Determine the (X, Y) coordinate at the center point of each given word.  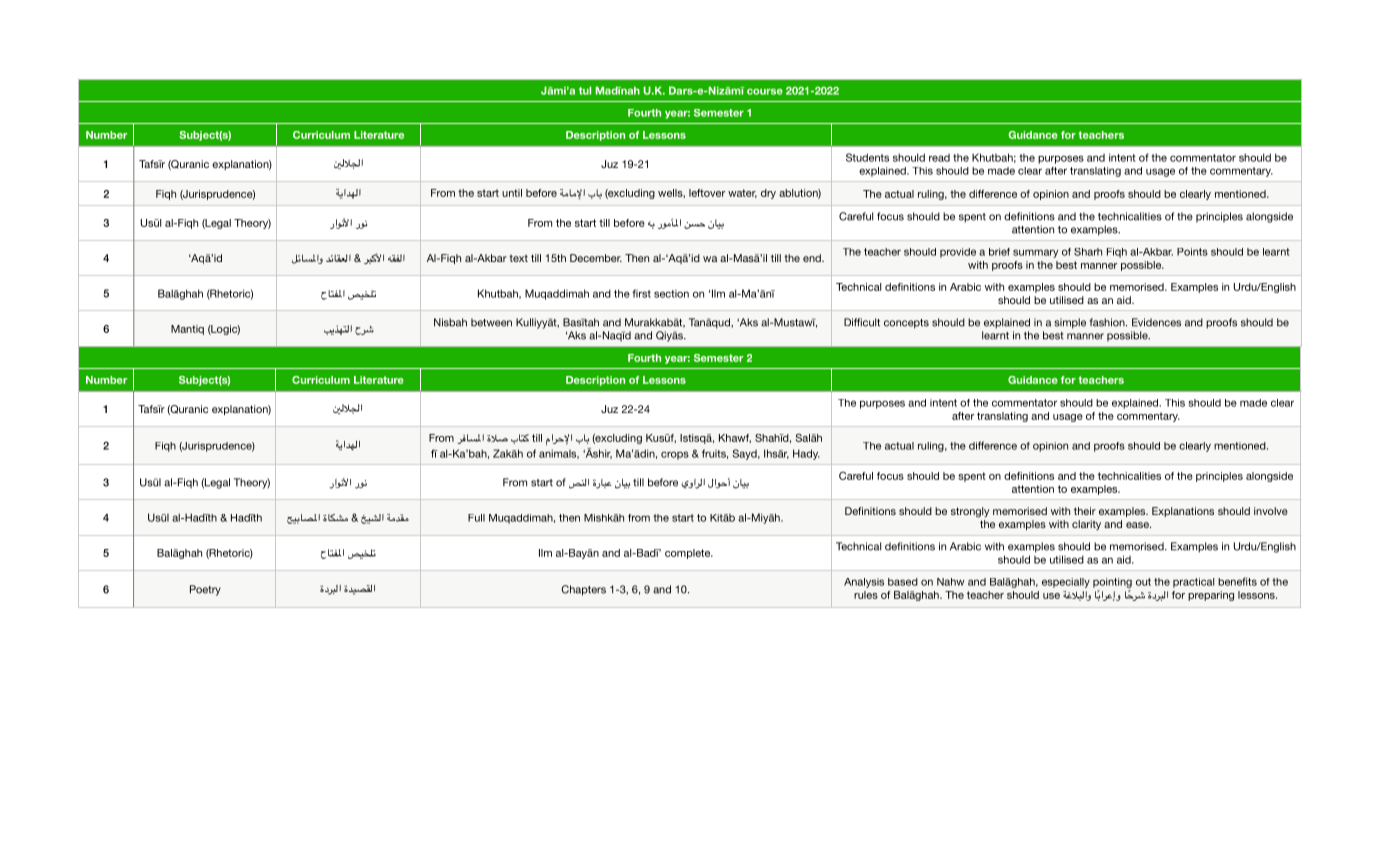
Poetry (205, 590)
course (765, 91)
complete (689, 554)
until (512, 193)
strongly (970, 512)
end (813, 258)
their (1085, 511)
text (518, 258)
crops (675, 455)
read (939, 158)
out (1143, 582)
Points (1192, 252)
